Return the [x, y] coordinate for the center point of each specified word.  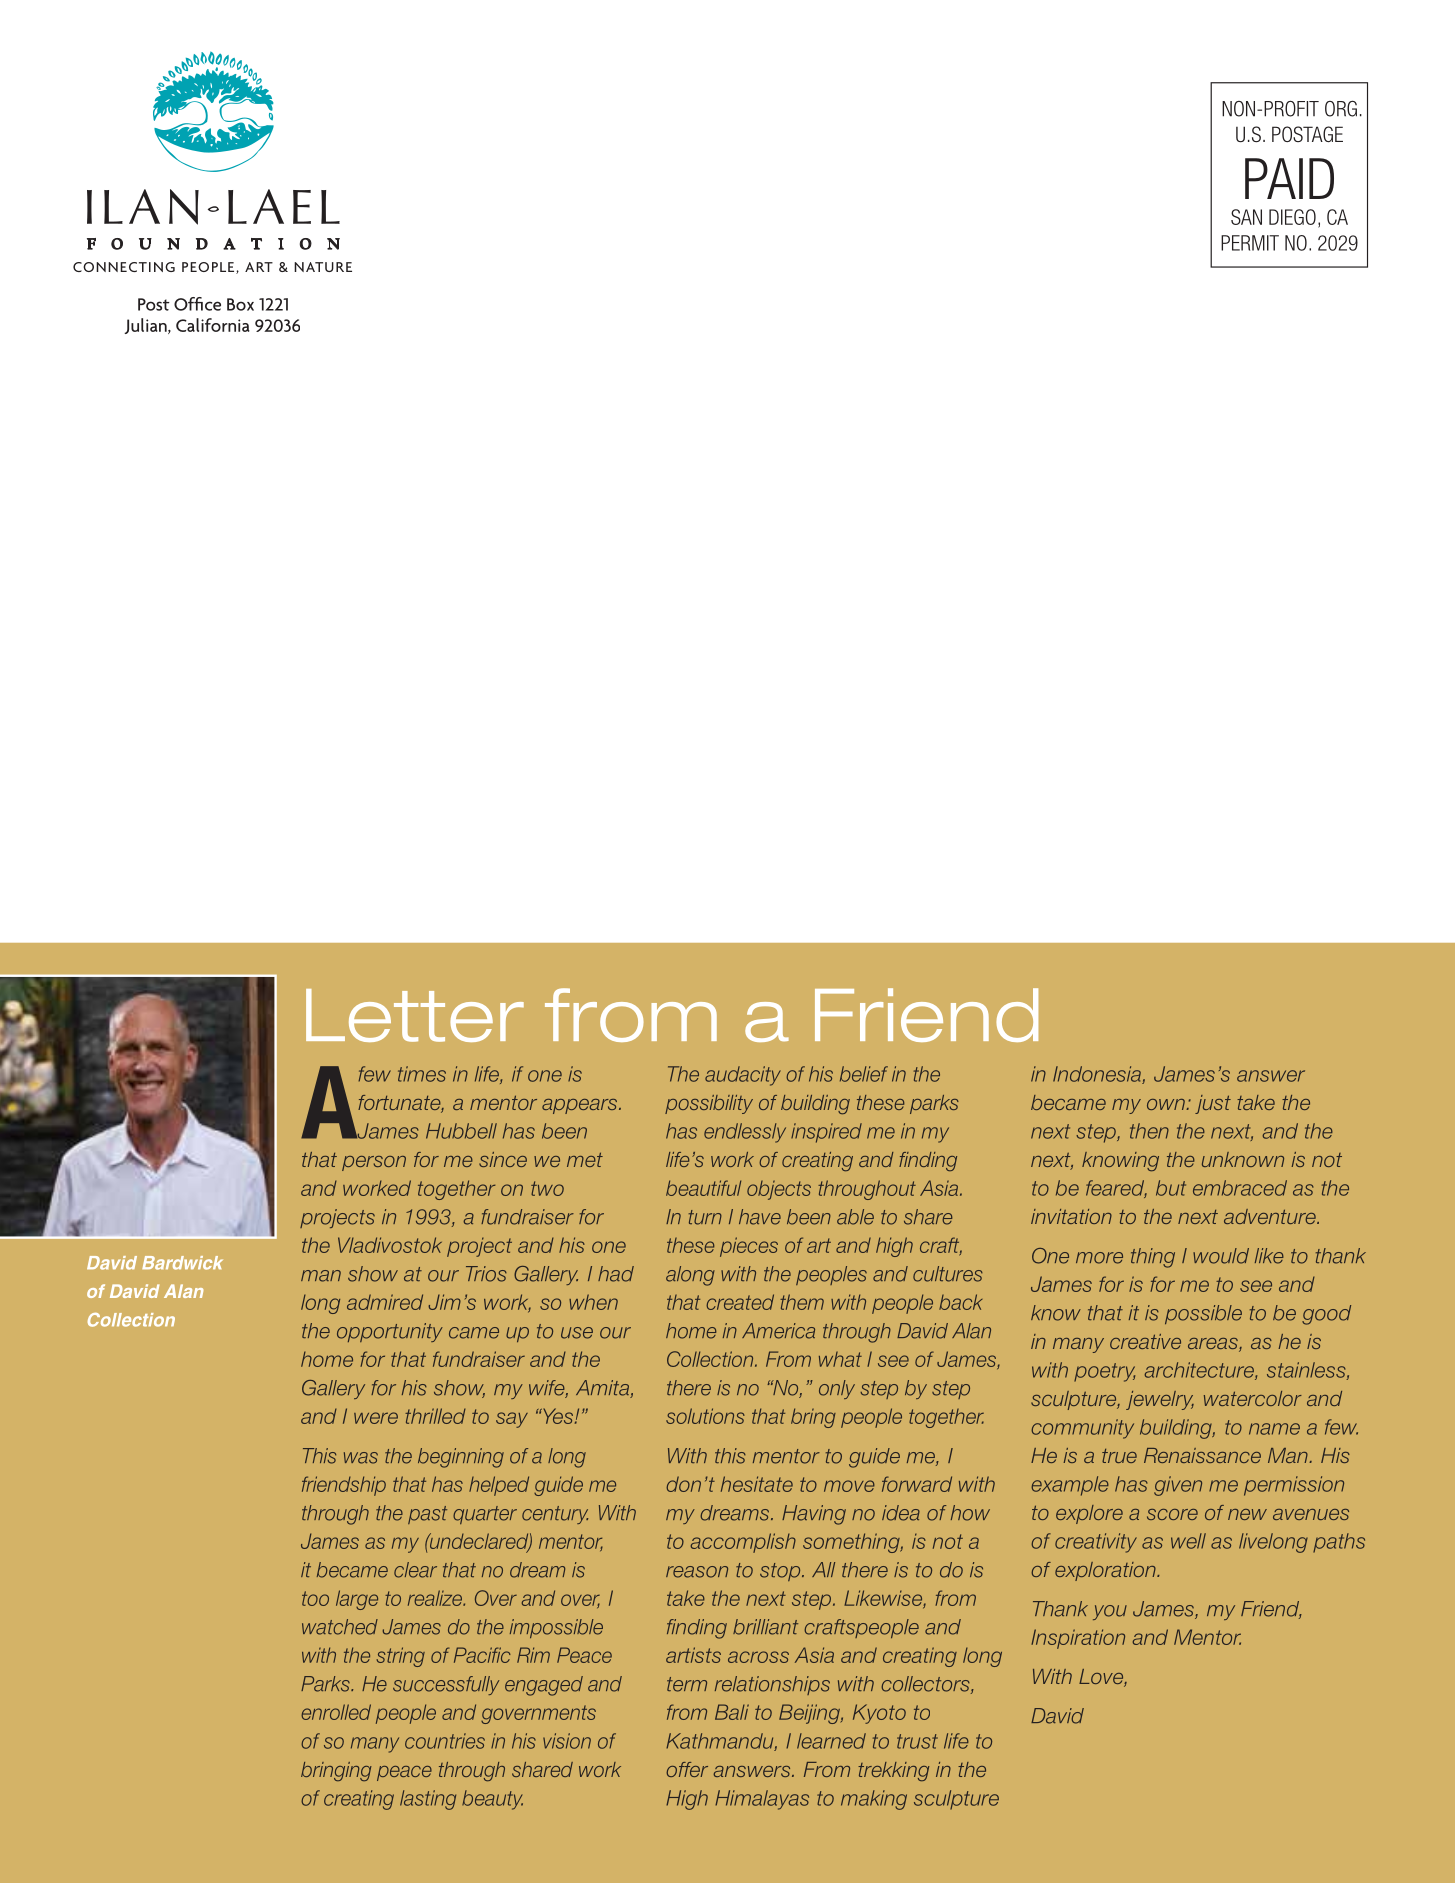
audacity [743, 1076]
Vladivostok [390, 1245]
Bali [732, 1712]
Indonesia [1098, 1075]
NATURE [323, 267]
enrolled [336, 1712]
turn [705, 1217]
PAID [1289, 178]
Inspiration [1078, 1639]
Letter [415, 1015]
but [1171, 1188]
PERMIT [1250, 243]
